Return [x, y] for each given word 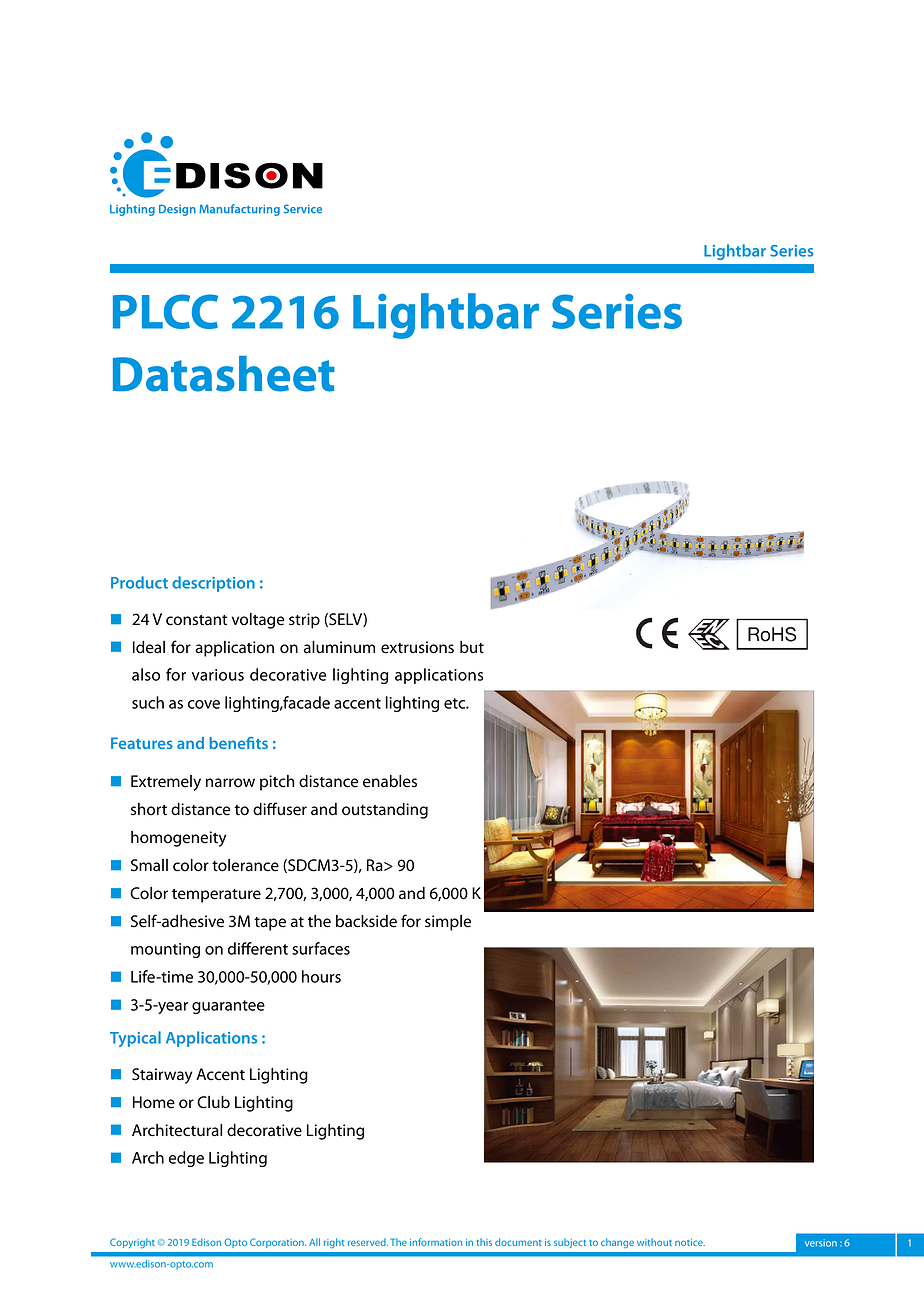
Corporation [278, 1243]
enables [390, 781]
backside [366, 921]
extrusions [417, 647]
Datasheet [224, 374]
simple [448, 923]
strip [304, 621]
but [472, 647]
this [484, 1242]
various [218, 675]
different [258, 948]
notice [690, 1242]
